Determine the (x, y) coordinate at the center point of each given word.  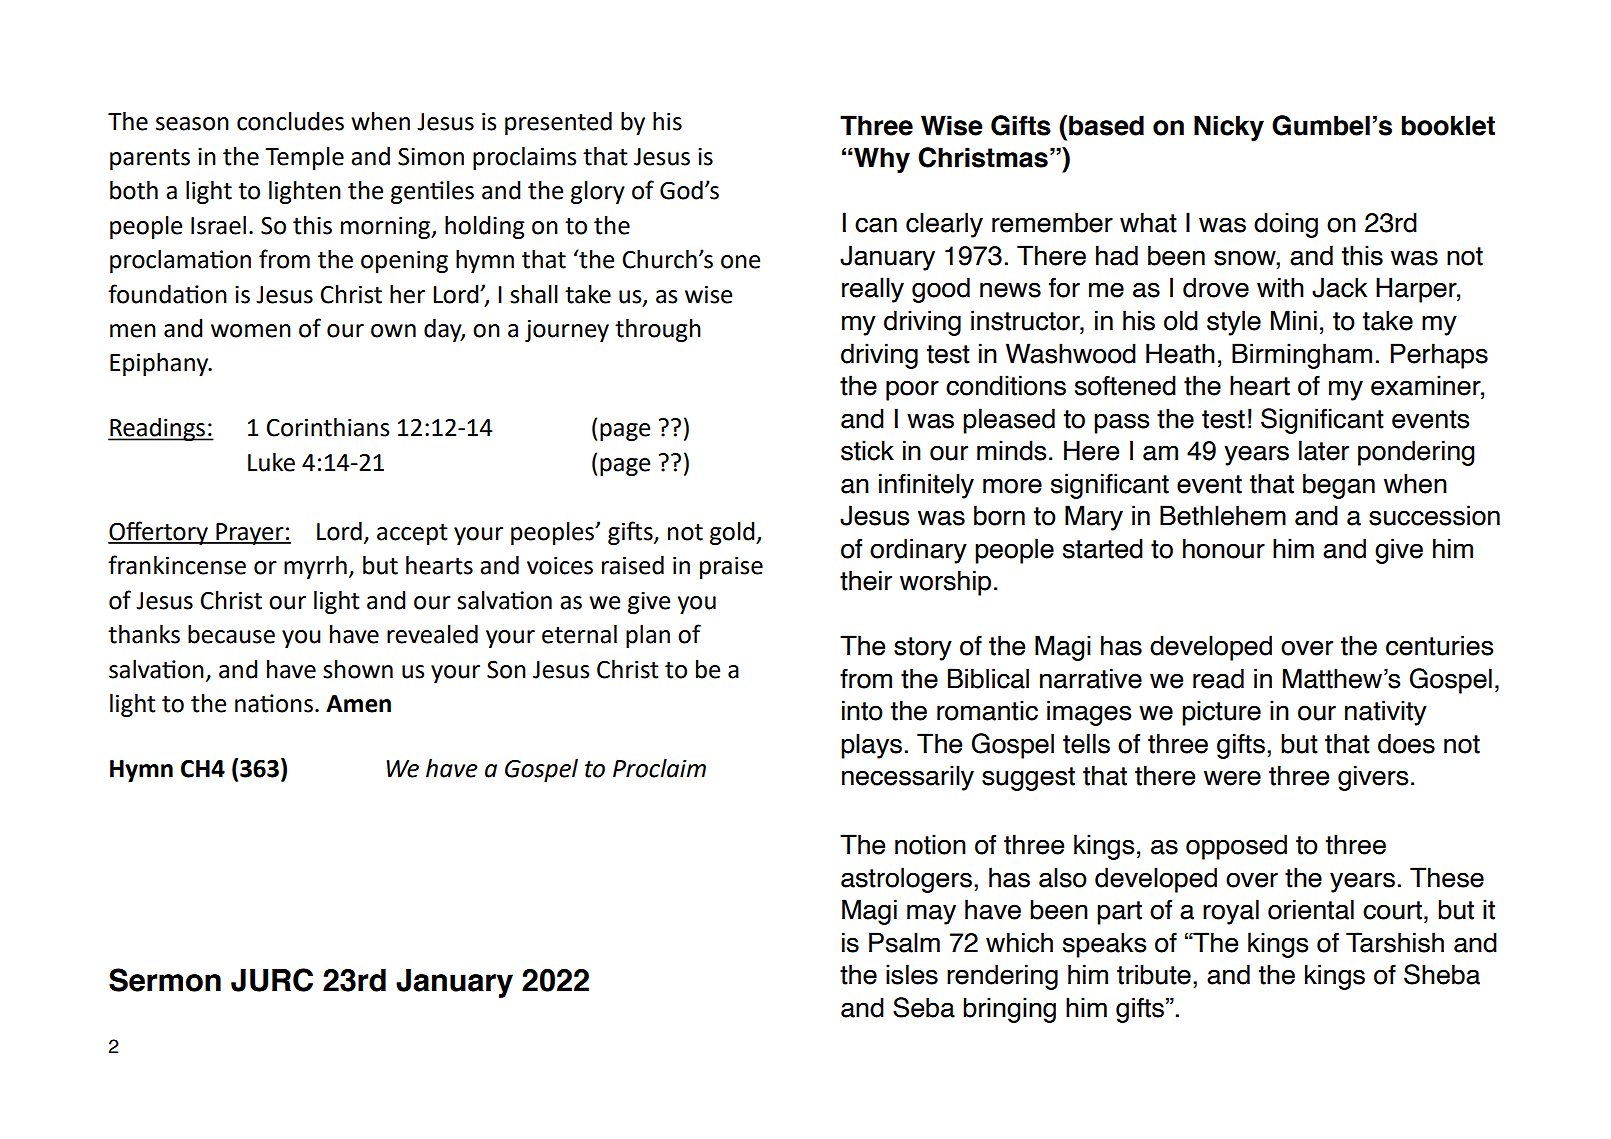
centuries (1439, 645)
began (1339, 486)
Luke (271, 462)
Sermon (165, 980)
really (873, 290)
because (231, 634)
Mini (1294, 320)
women (251, 331)
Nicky (1229, 128)
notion (930, 844)
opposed (1236, 847)
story (923, 649)
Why (881, 160)
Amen (358, 704)
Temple (304, 158)
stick (867, 450)
